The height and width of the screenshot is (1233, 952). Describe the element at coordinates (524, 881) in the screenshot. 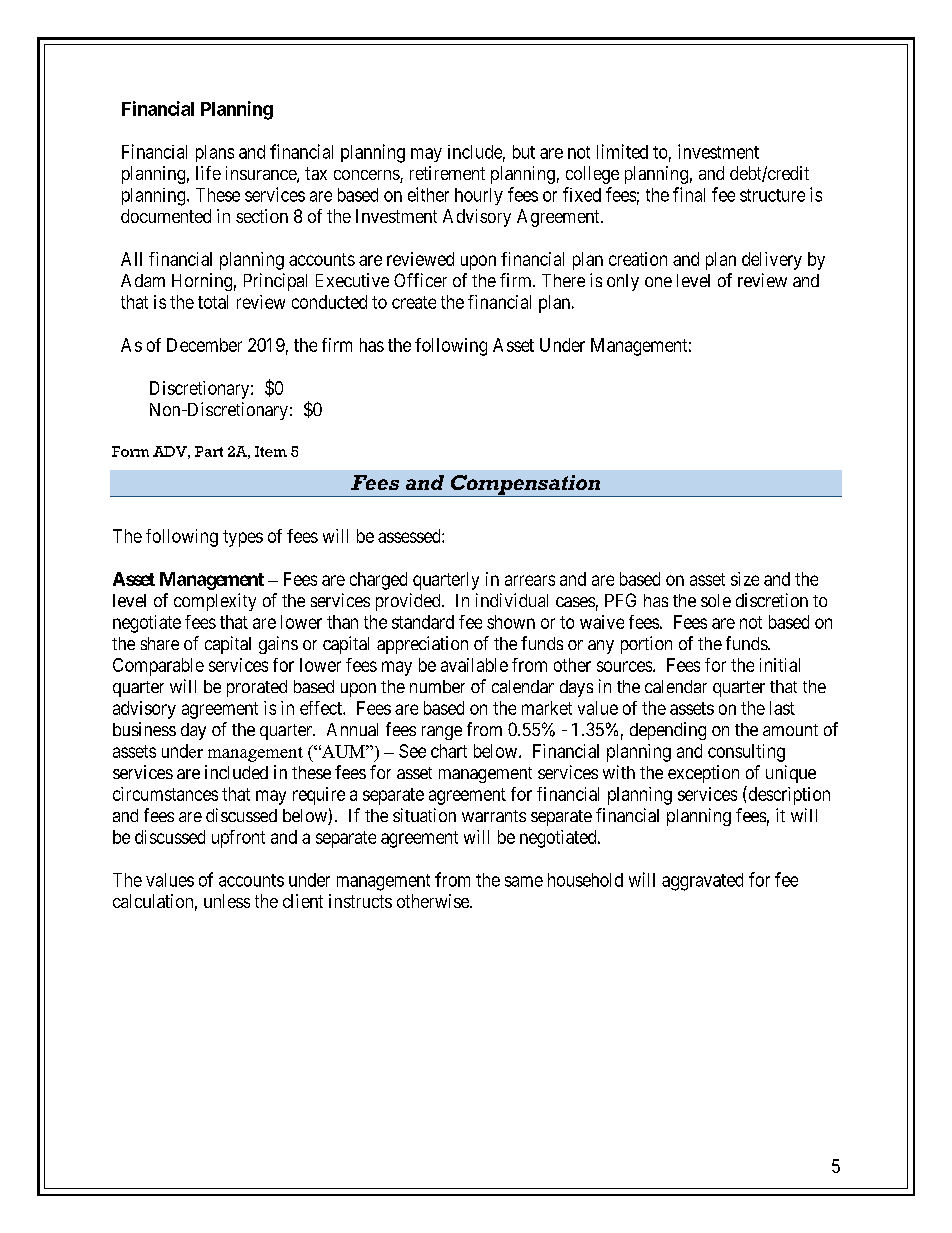

I see `same` at that location.
